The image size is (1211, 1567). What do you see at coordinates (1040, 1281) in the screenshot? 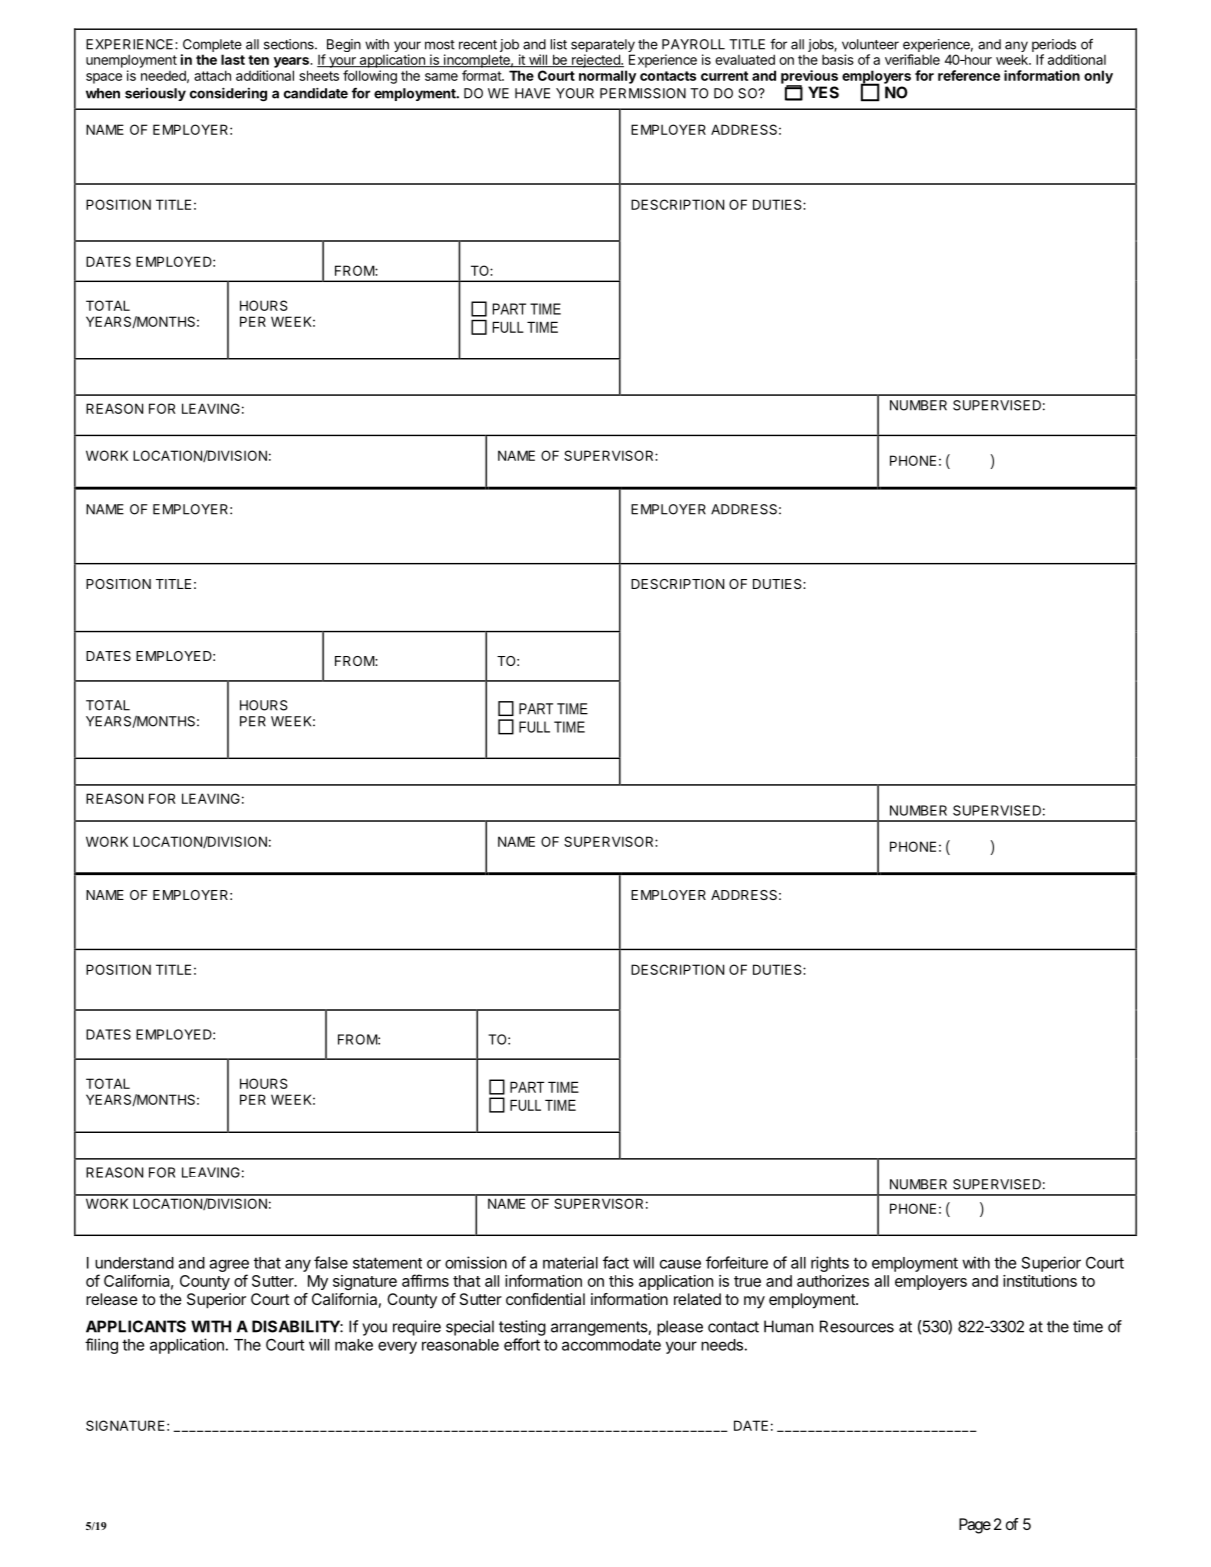
I see `institutions` at bounding box center [1040, 1281].
